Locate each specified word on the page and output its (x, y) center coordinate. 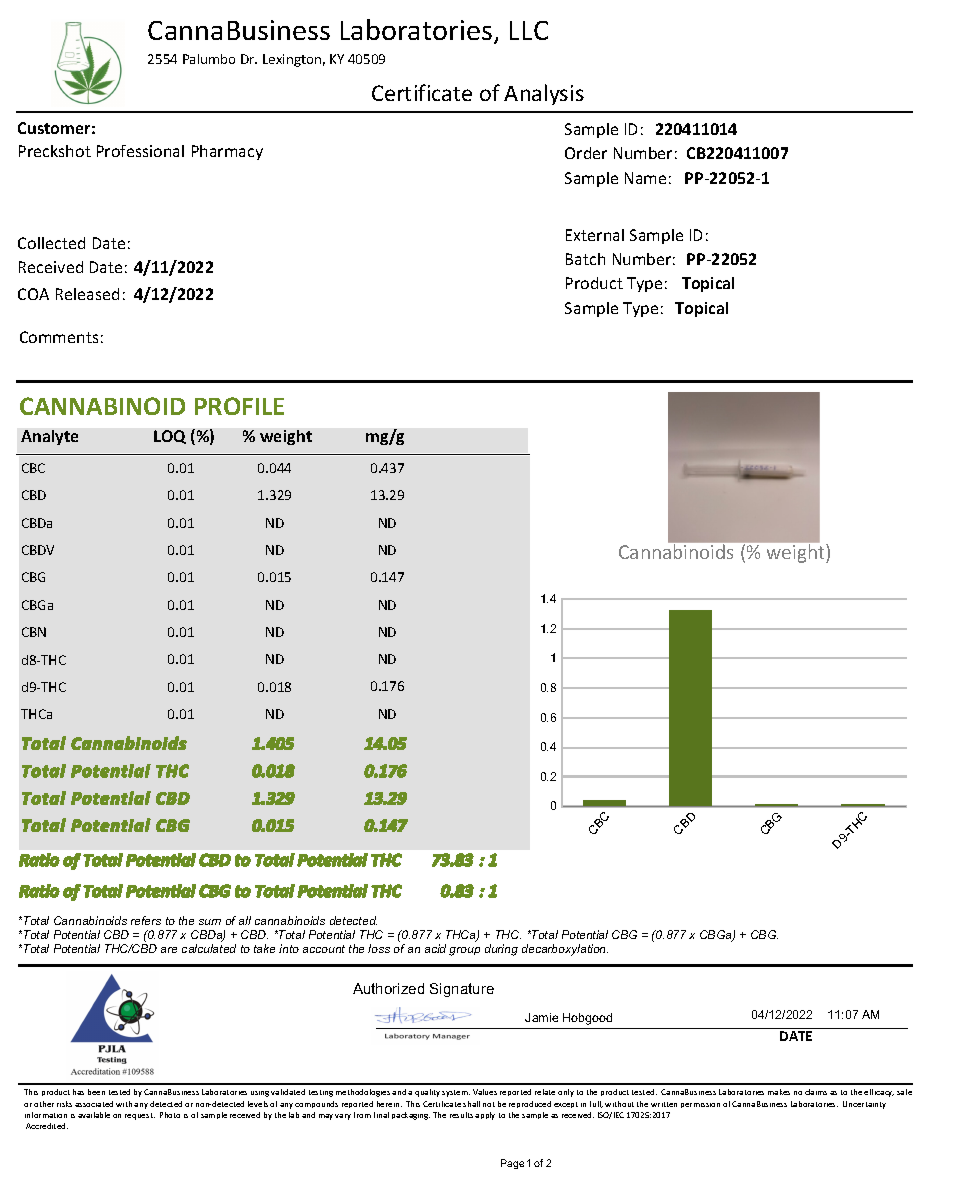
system (456, 1093)
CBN (34, 632)
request (140, 1116)
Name (645, 178)
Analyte (49, 437)
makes (779, 1092)
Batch (585, 259)
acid (435, 948)
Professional (140, 151)
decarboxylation (565, 950)
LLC (529, 30)
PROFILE (239, 406)
